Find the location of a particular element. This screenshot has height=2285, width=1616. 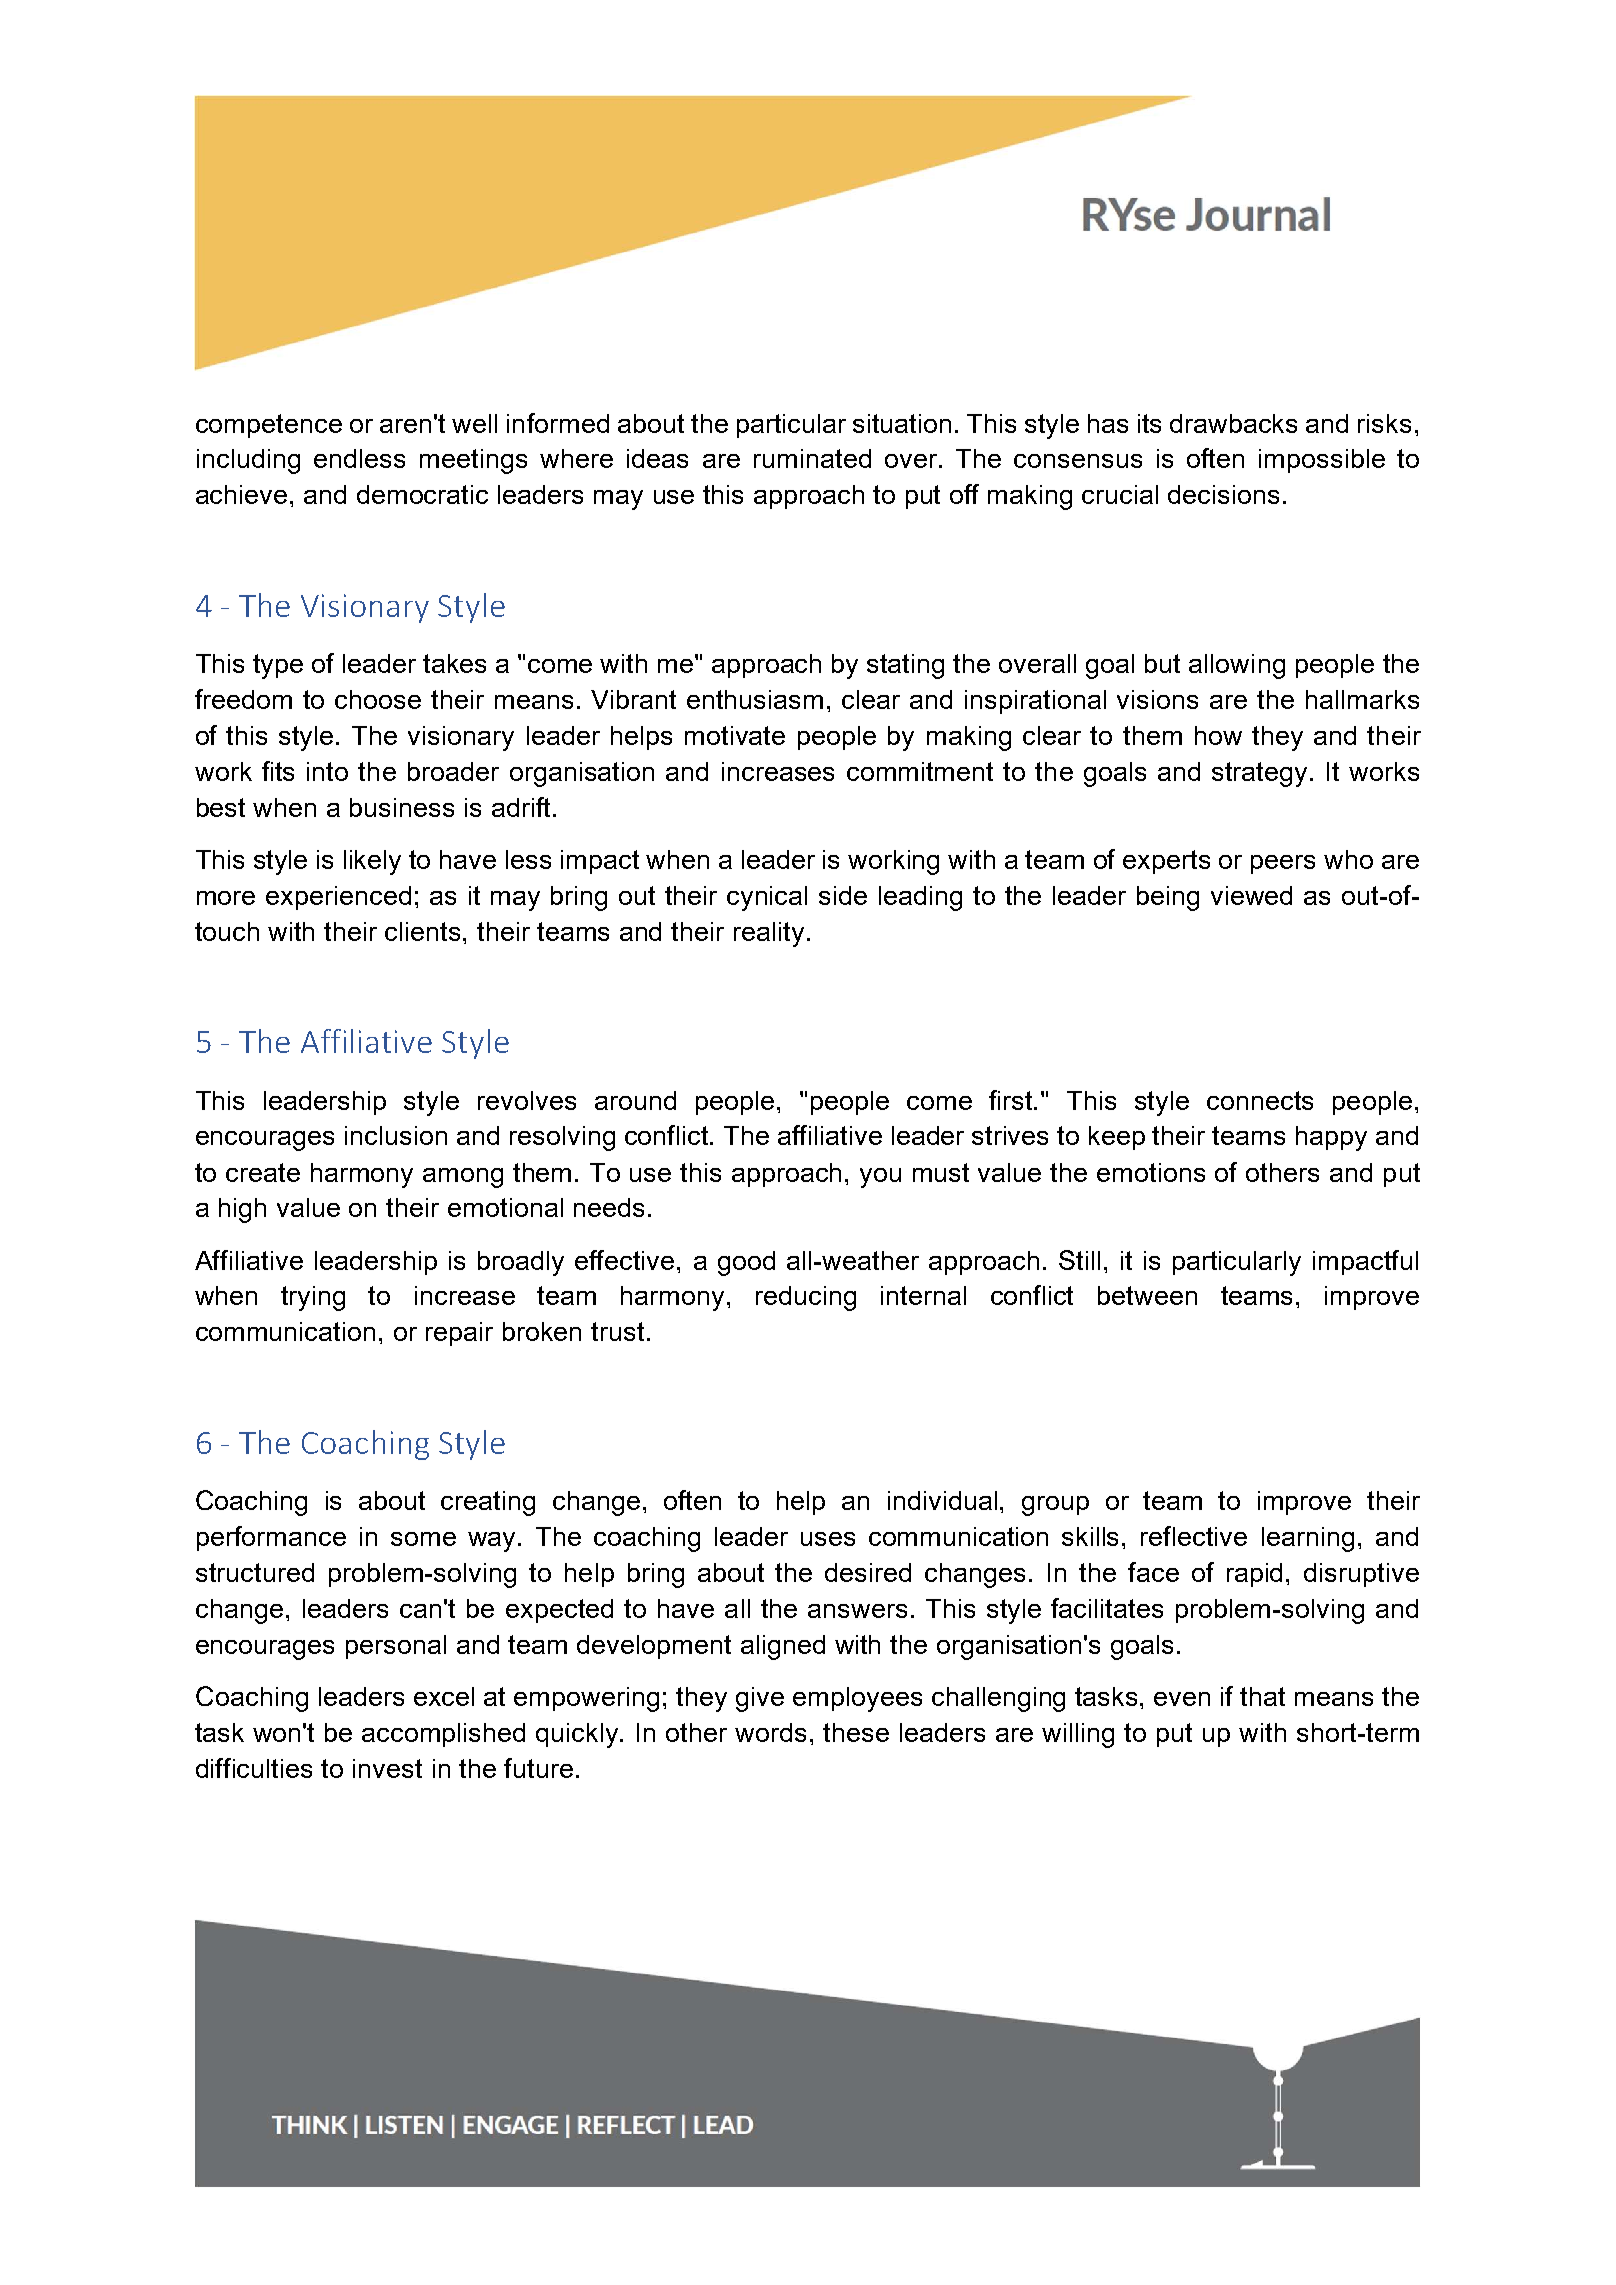

democratic is located at coordinates (422, 494).
